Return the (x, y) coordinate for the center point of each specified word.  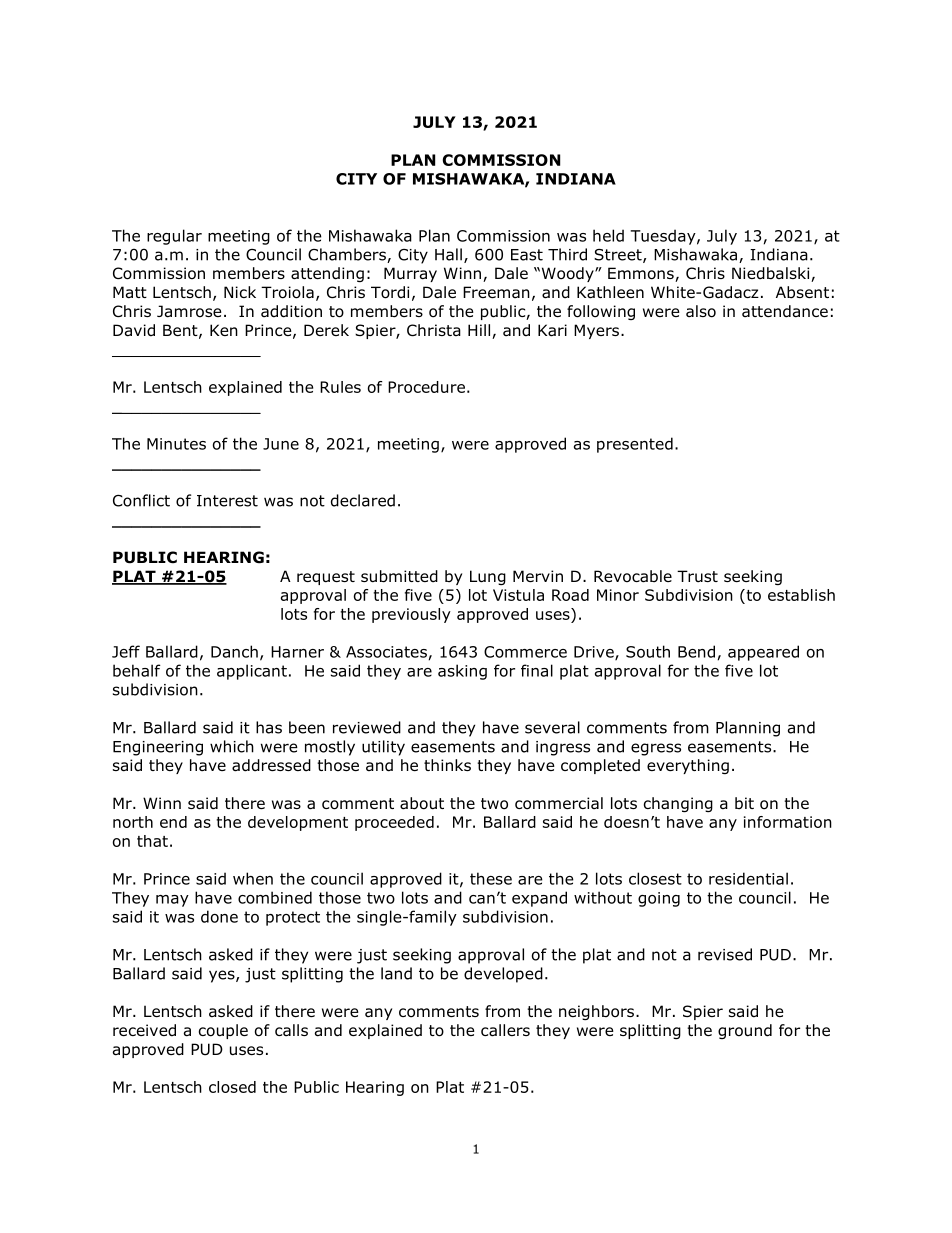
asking (462, 672)
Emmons (642, 274)
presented (635, 445)
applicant (252, 672)
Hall (448, 254)
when (253, 878)
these (491, 878)
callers (505, 1030)
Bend (696, 651)
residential (748, 878)
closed (232, 1087)
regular (174, 237)
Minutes (176, 444)
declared (363, 500)
